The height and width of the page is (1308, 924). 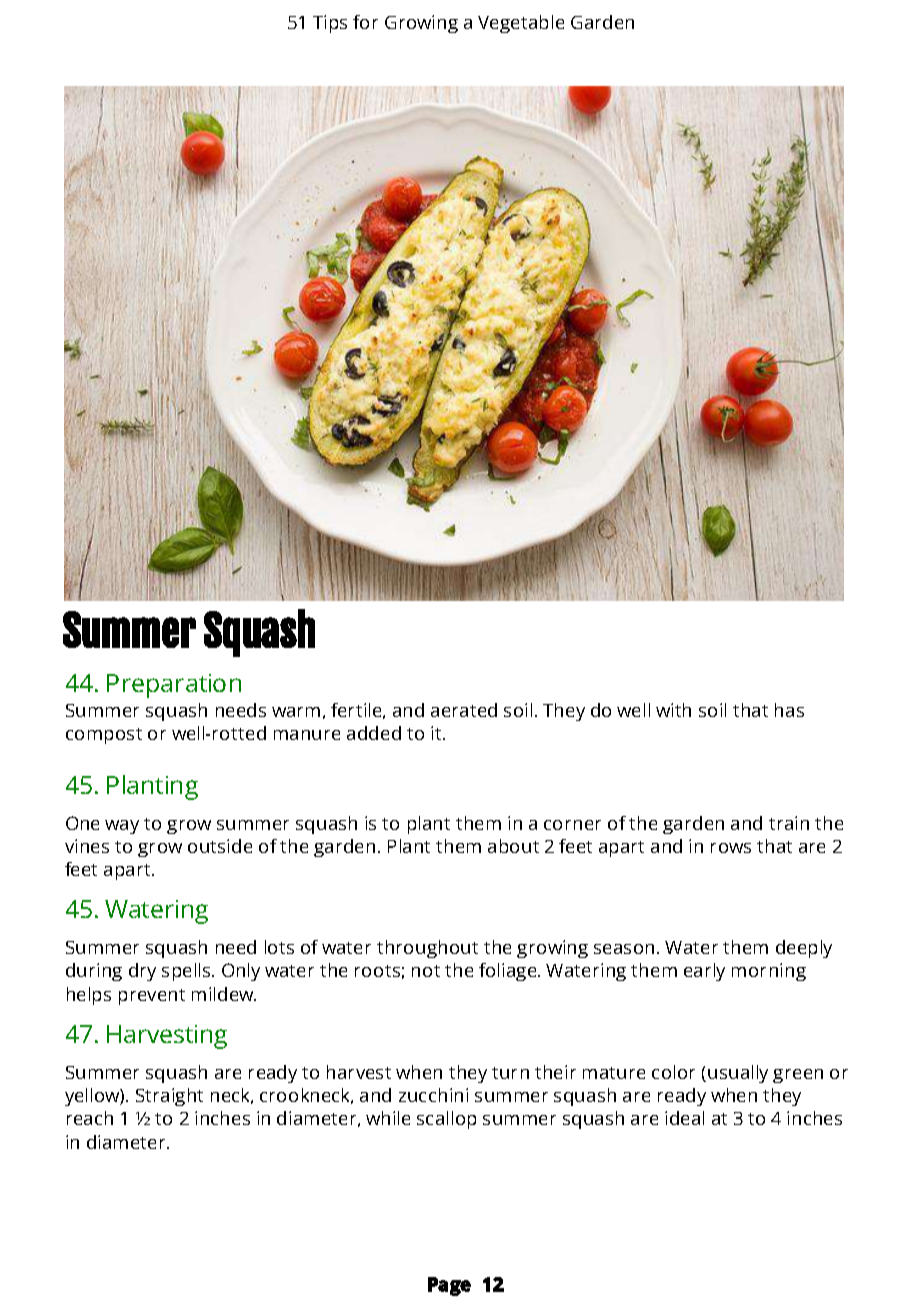 I want to click on Page, so click(x=449, y=1286).
